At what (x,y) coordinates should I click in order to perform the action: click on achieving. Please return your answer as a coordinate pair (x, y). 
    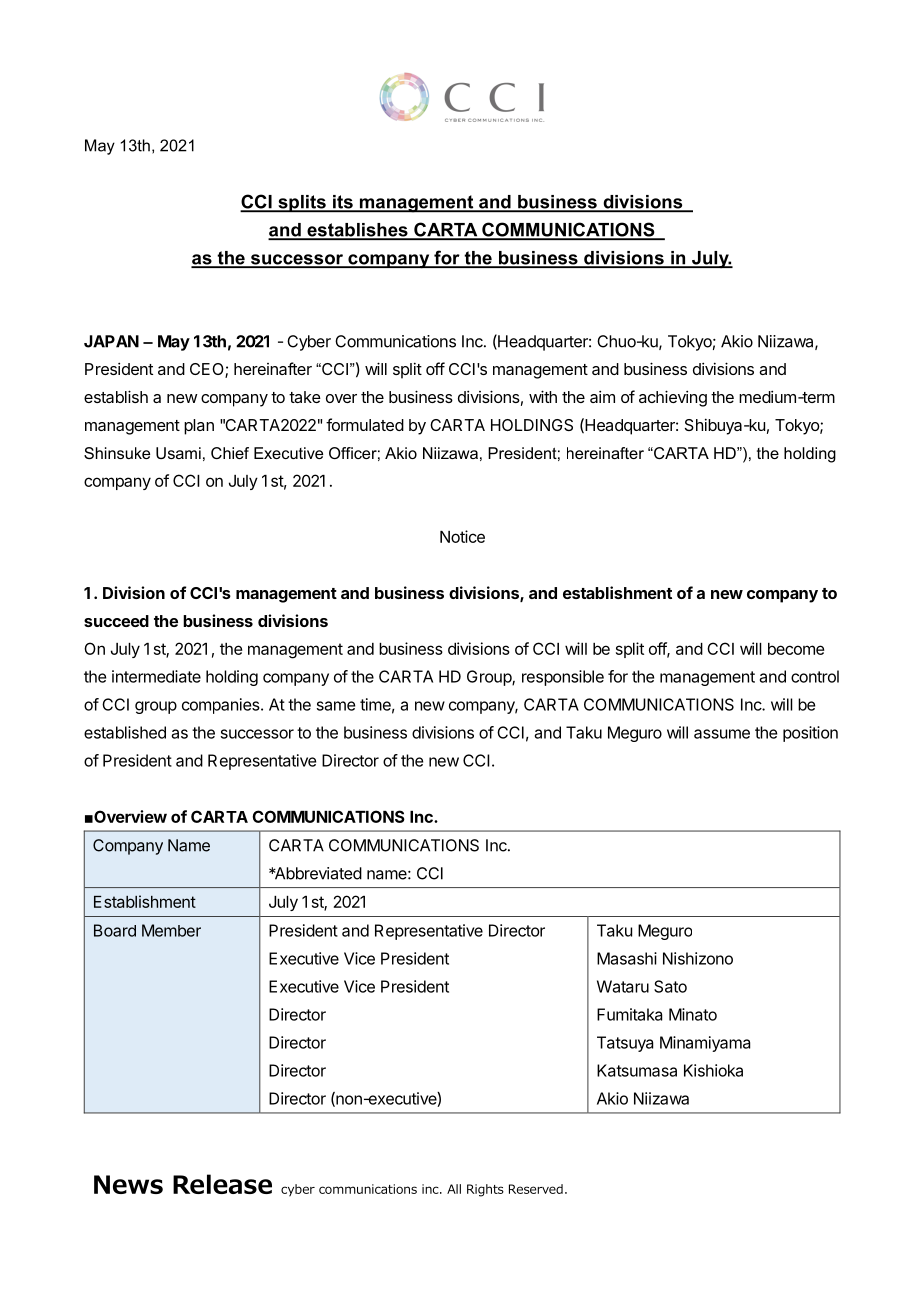
    Looking at the image, I should click on (673, 398).
